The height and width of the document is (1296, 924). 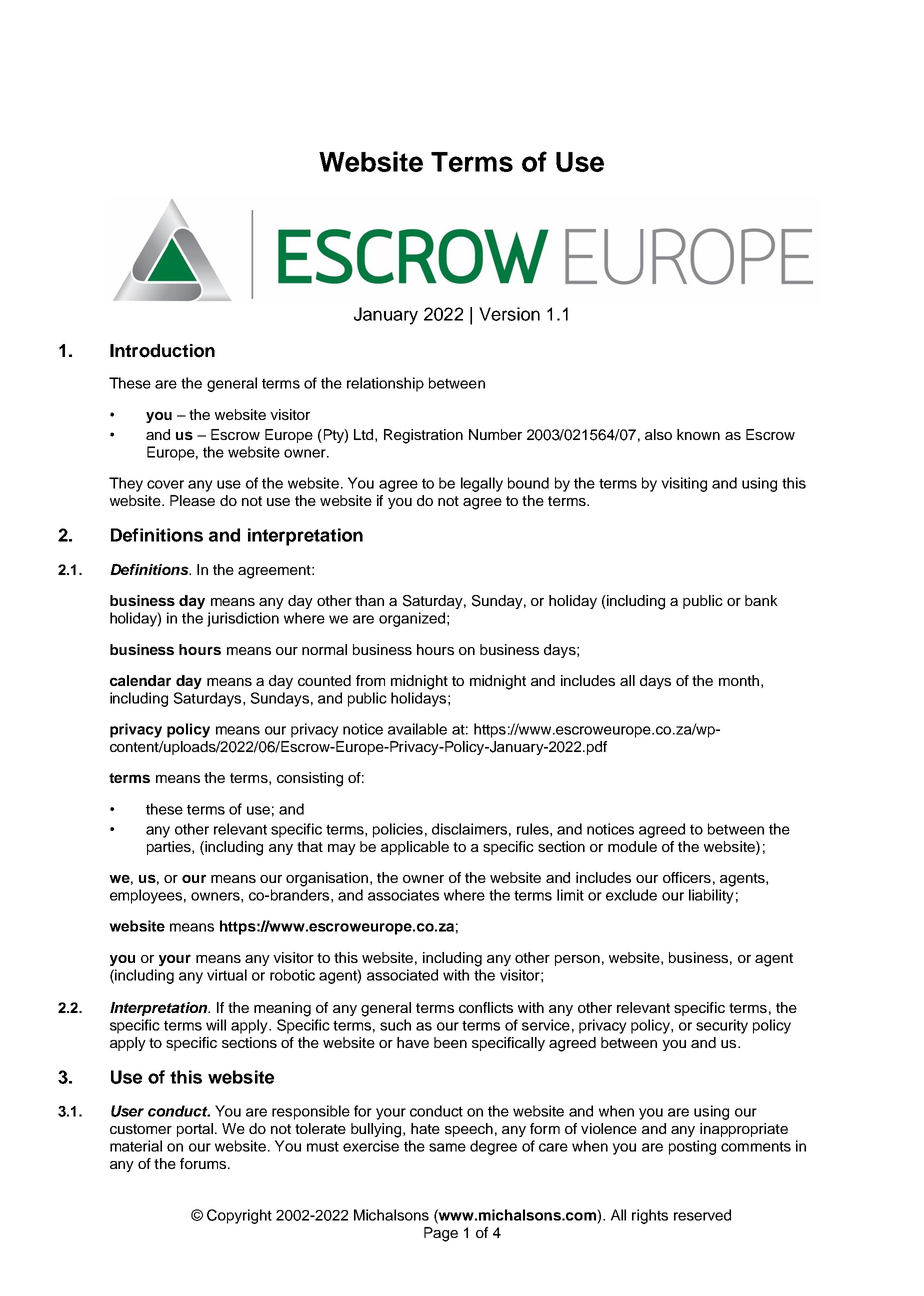 I want to click on Copyright, so click(x=239, y=1216).
